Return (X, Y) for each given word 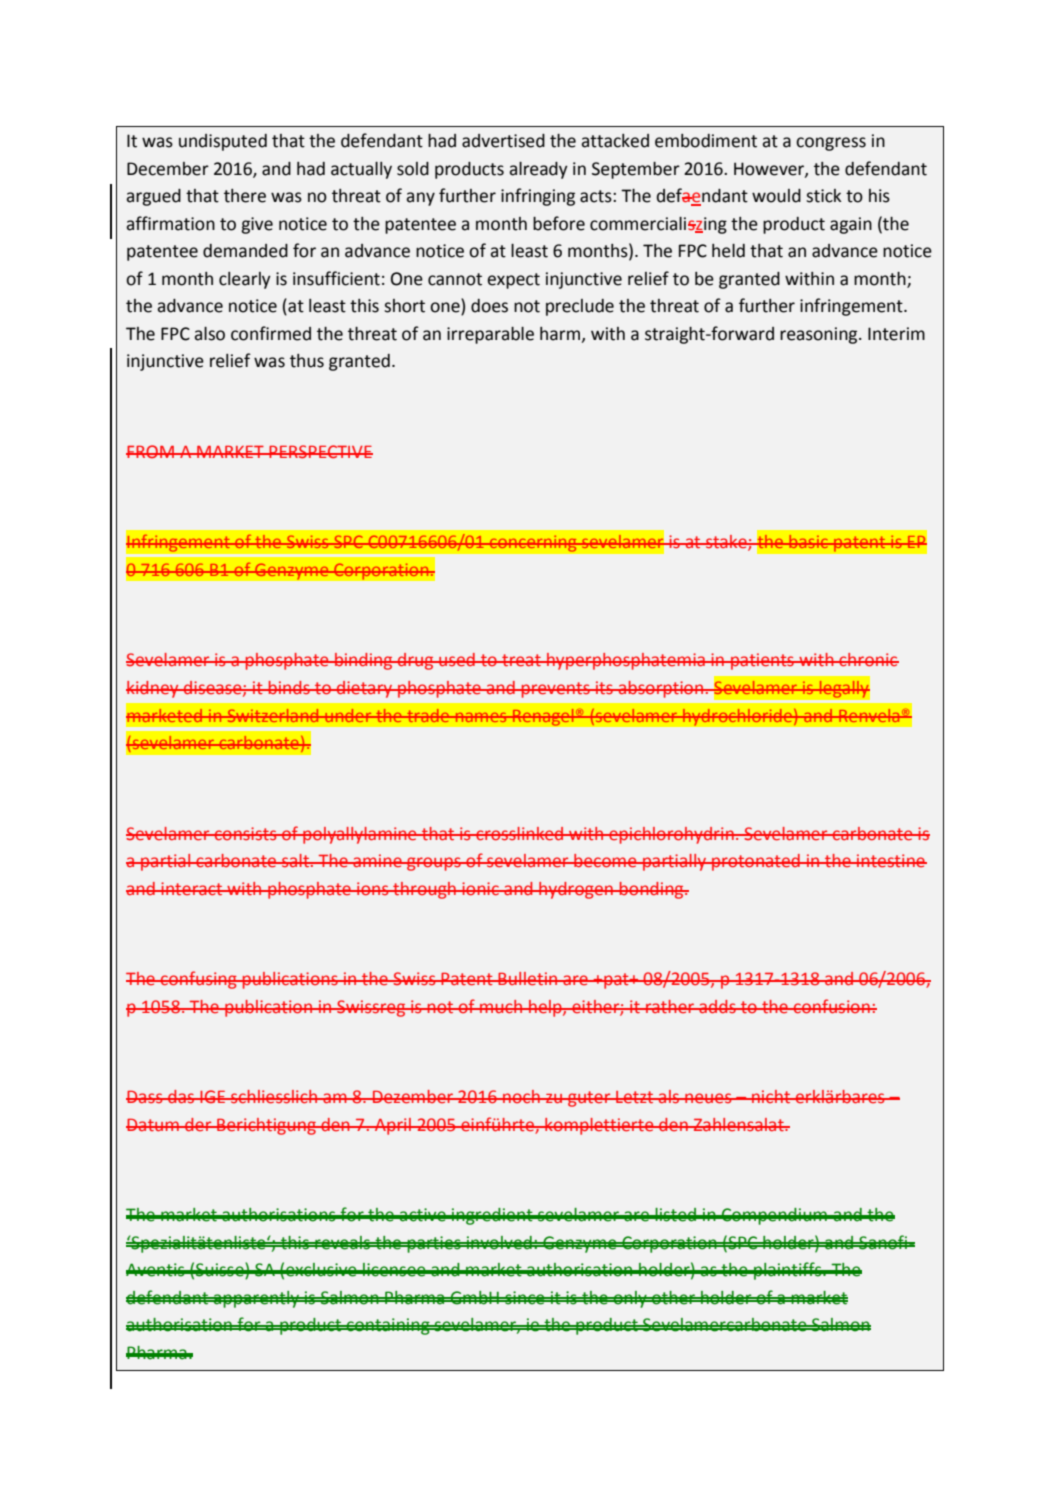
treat (521, 660)
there (245, 196)
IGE (213, 1096)
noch (521, 1096)
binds (289, 688)
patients (762, 661)
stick (824, 196)
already (538, 170)
